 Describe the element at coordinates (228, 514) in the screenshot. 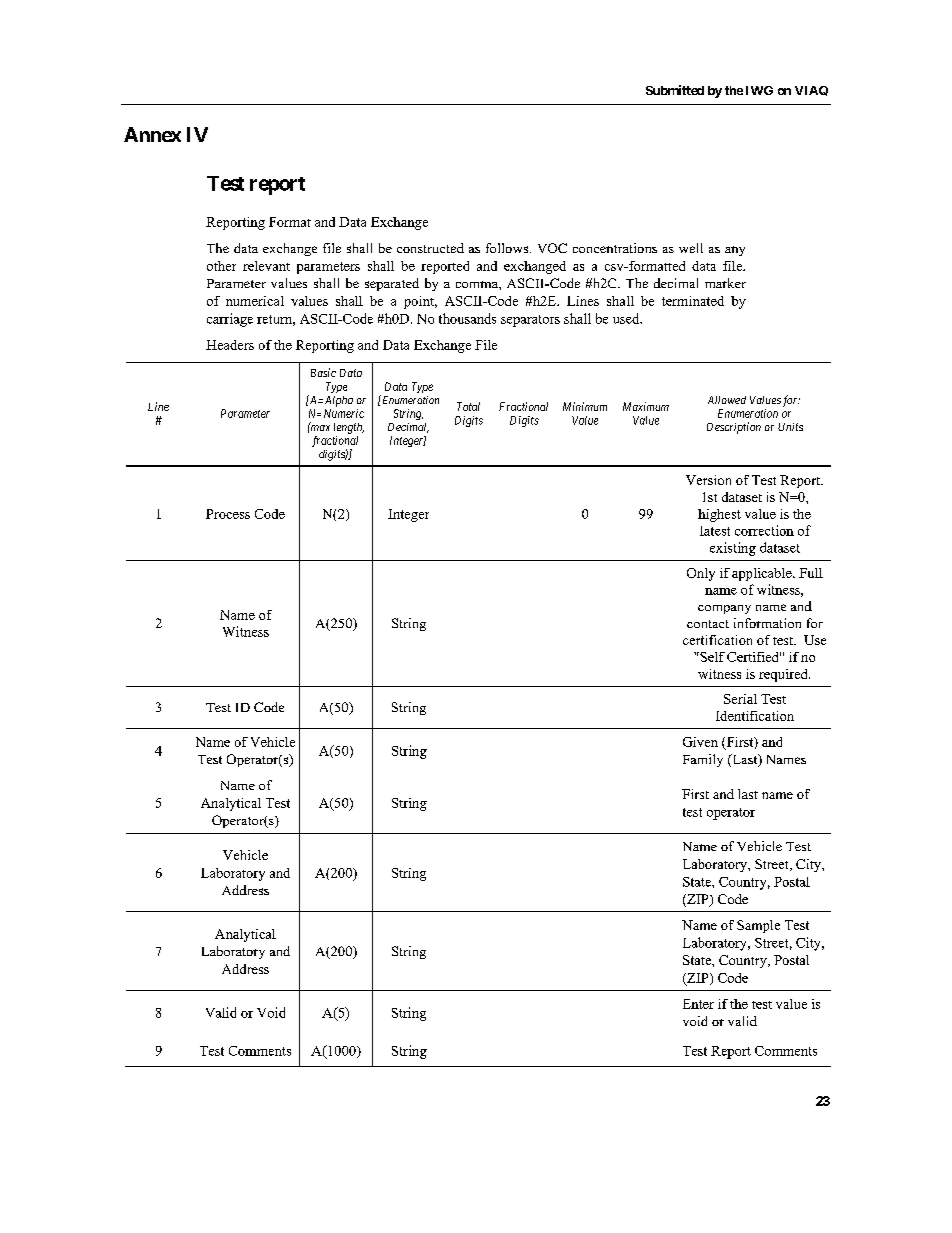

I see `Process` at that location.
